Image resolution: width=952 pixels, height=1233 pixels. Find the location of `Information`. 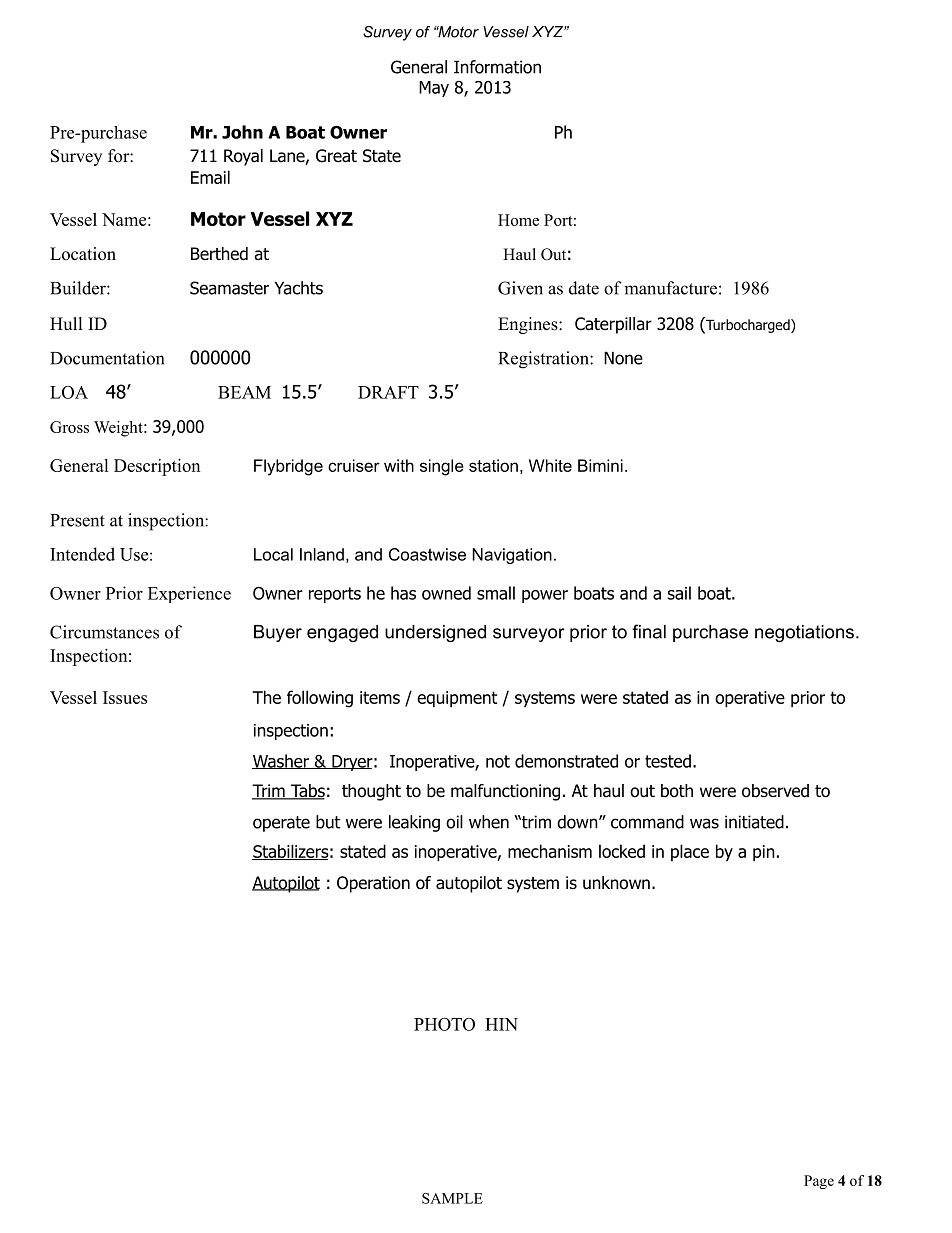

Information is located at coordinates (497, 67).
